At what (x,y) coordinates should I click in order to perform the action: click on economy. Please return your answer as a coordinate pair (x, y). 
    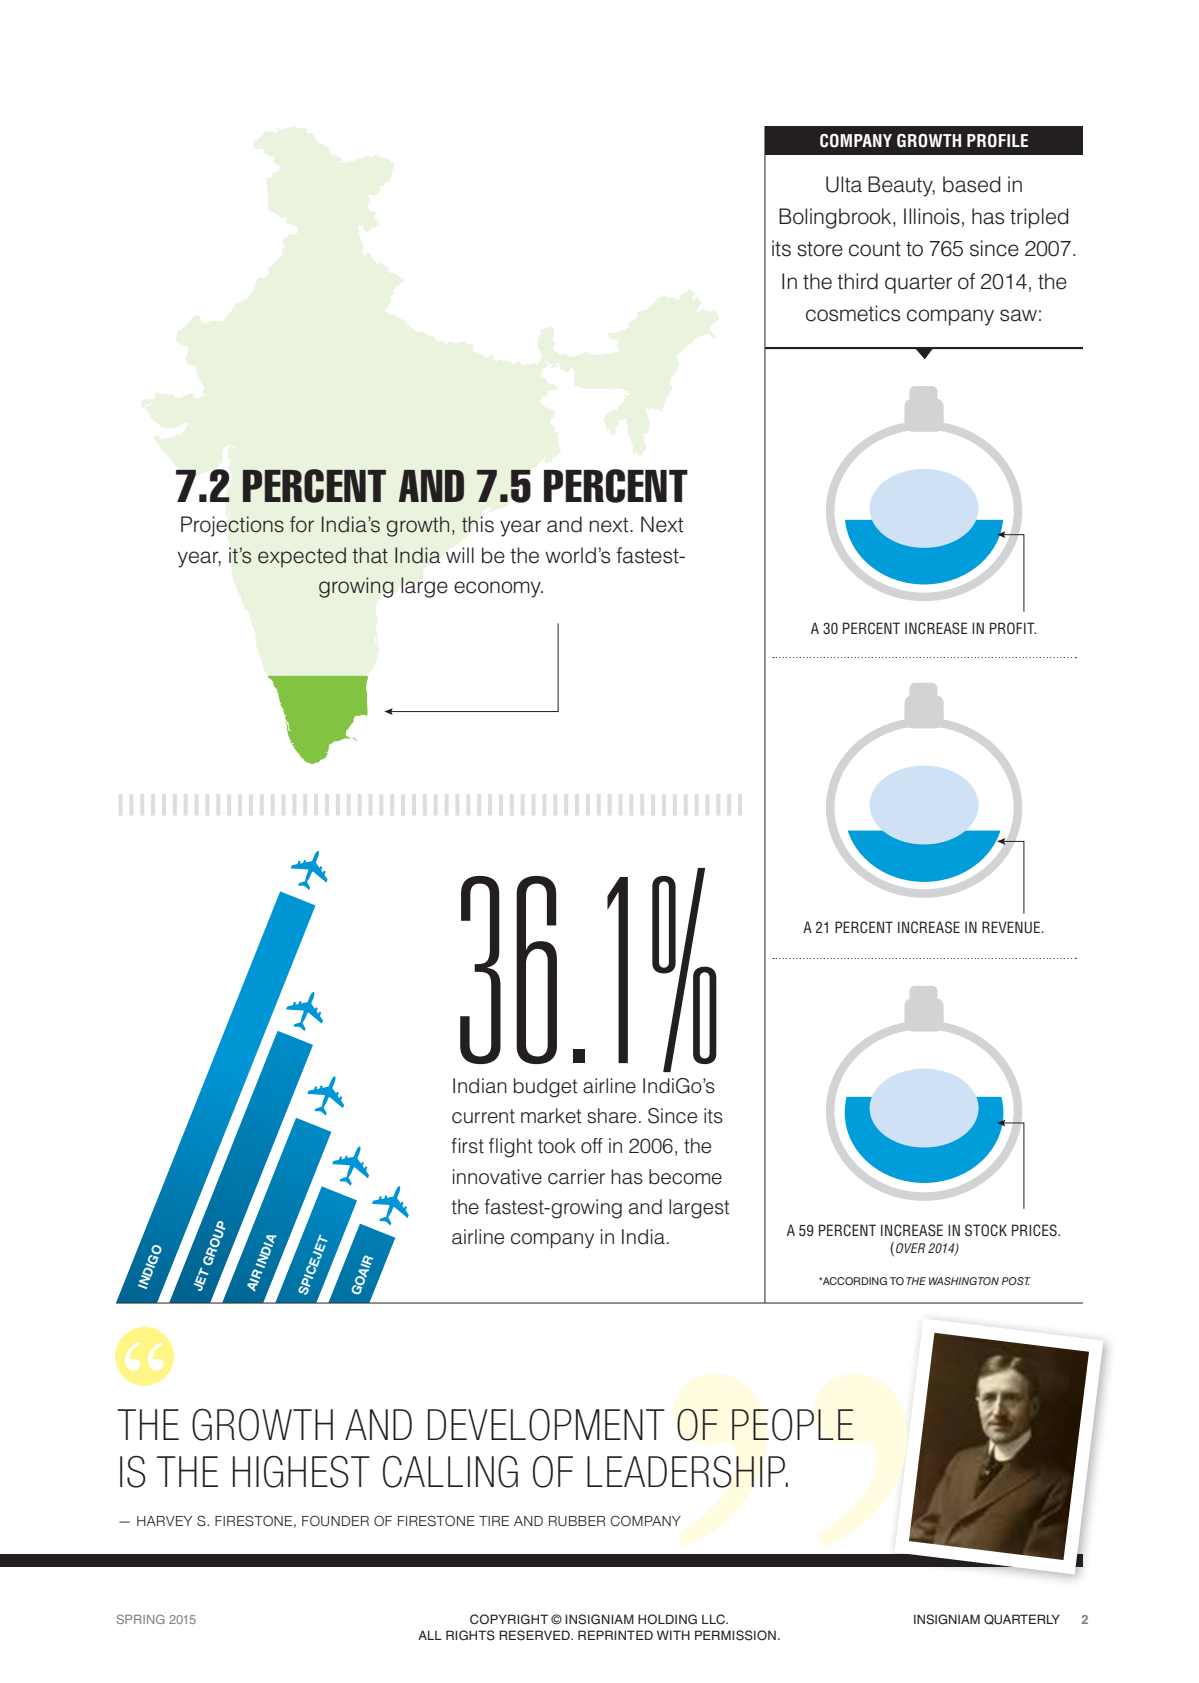
    Looking at the image, I should click on (498, 589).
